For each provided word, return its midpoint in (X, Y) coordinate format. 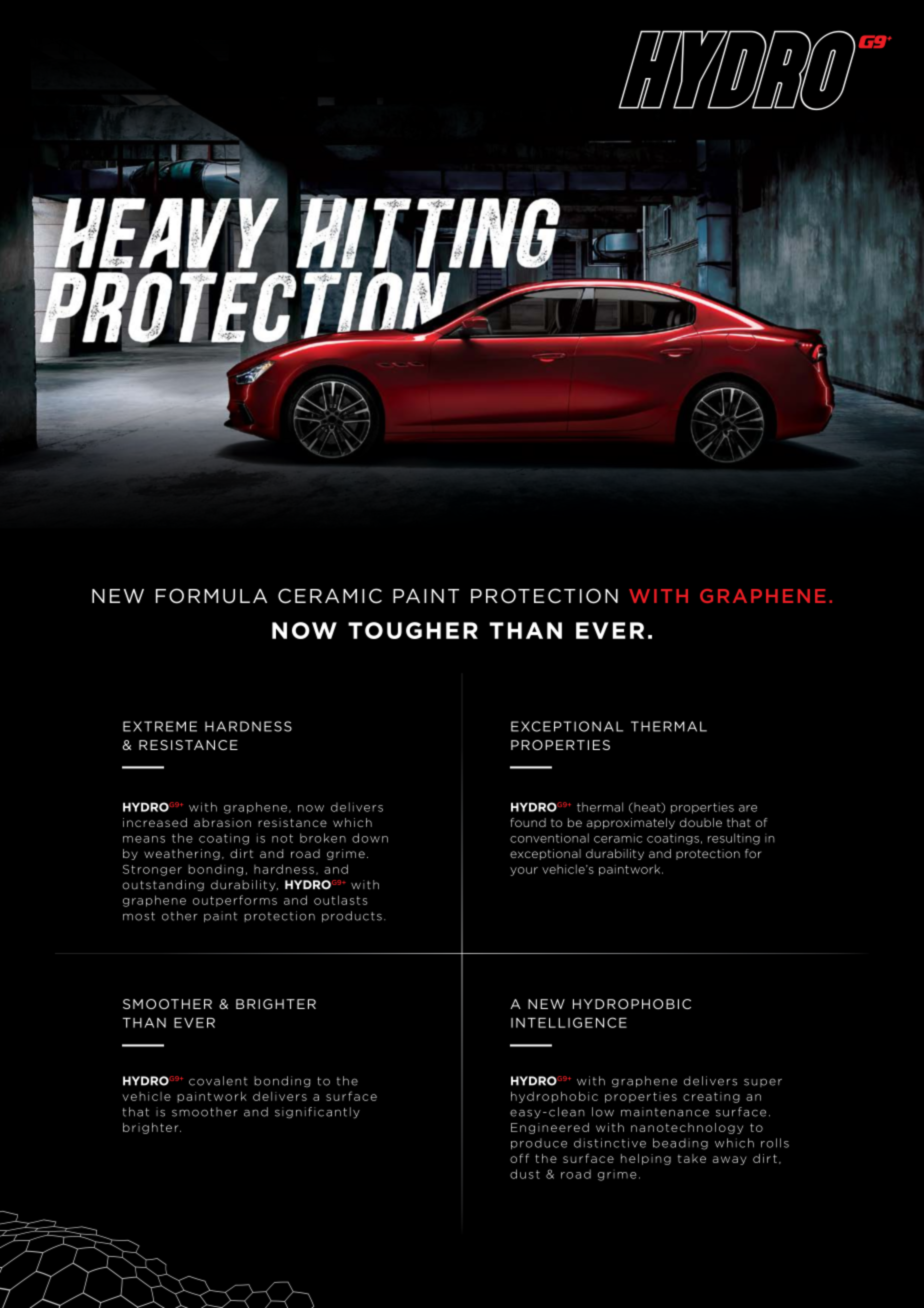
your (524, 871)
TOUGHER (413, 630)
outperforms (235, 901)
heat (647, 807)
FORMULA (211, 596)
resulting (734, 839)
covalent (218, 1081)
